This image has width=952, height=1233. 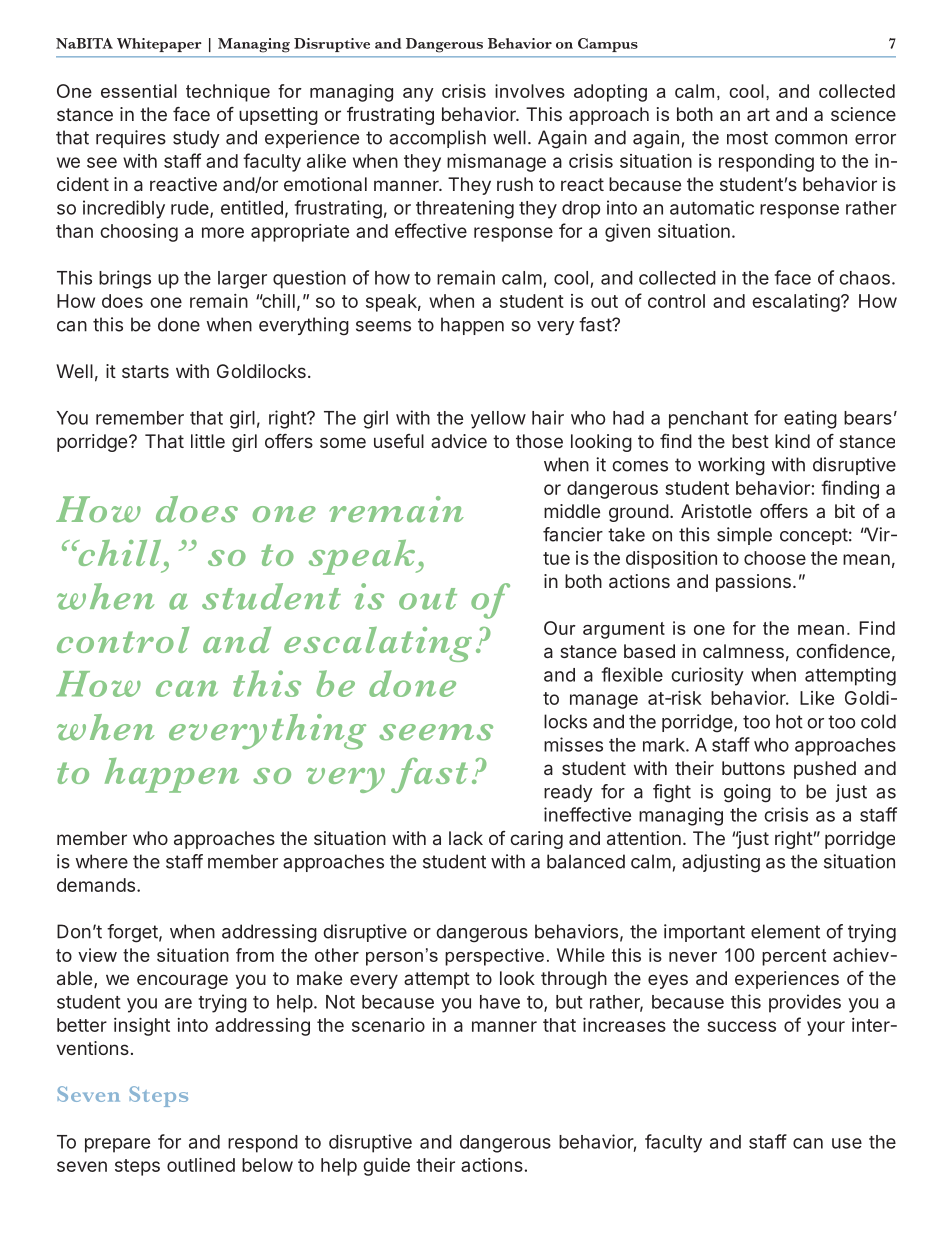 I want to click on where, so click(x=102, y=861).
